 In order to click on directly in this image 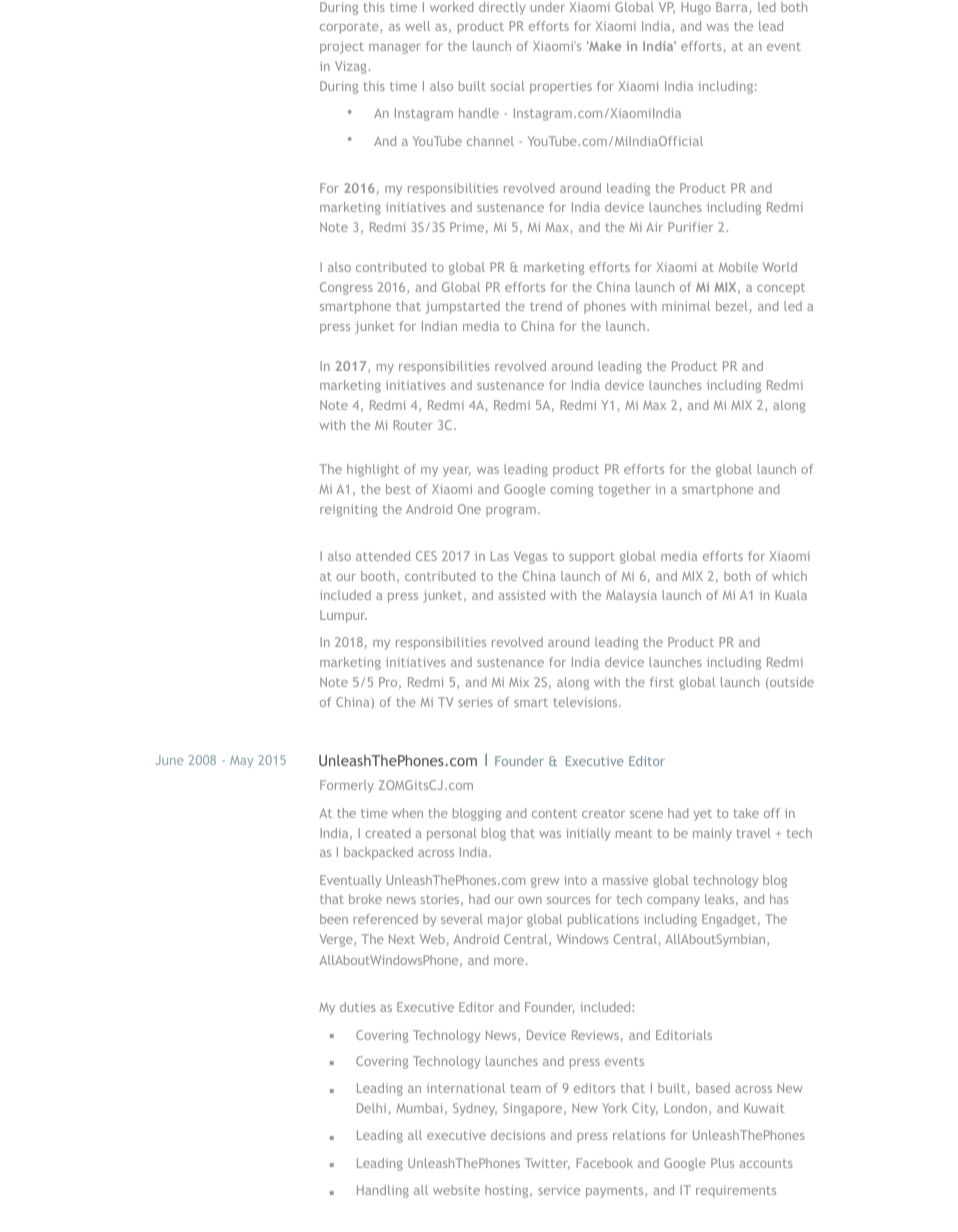, I will do `click(502, 8)`.
